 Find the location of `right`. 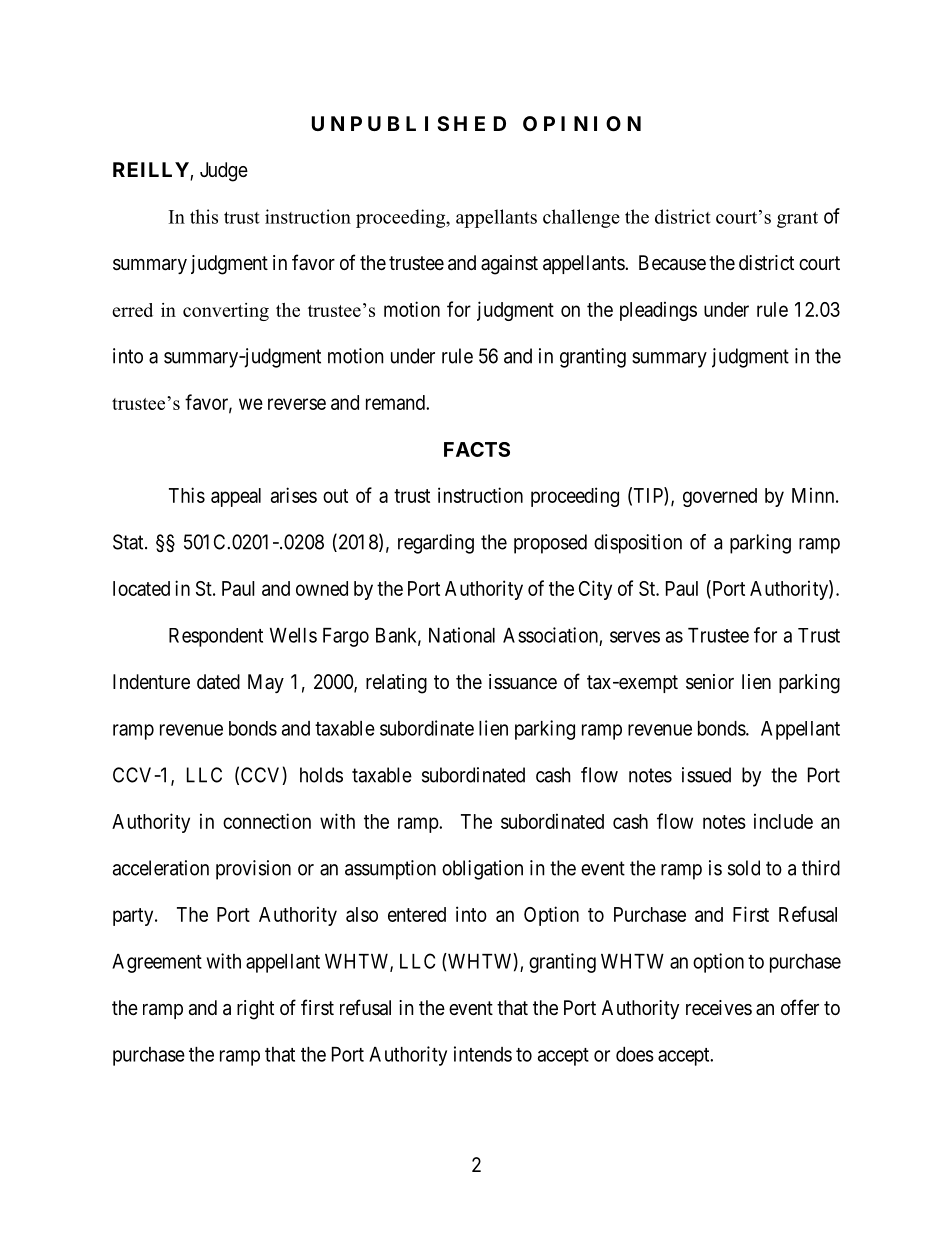

right is located at coordinates (255, 1010).
